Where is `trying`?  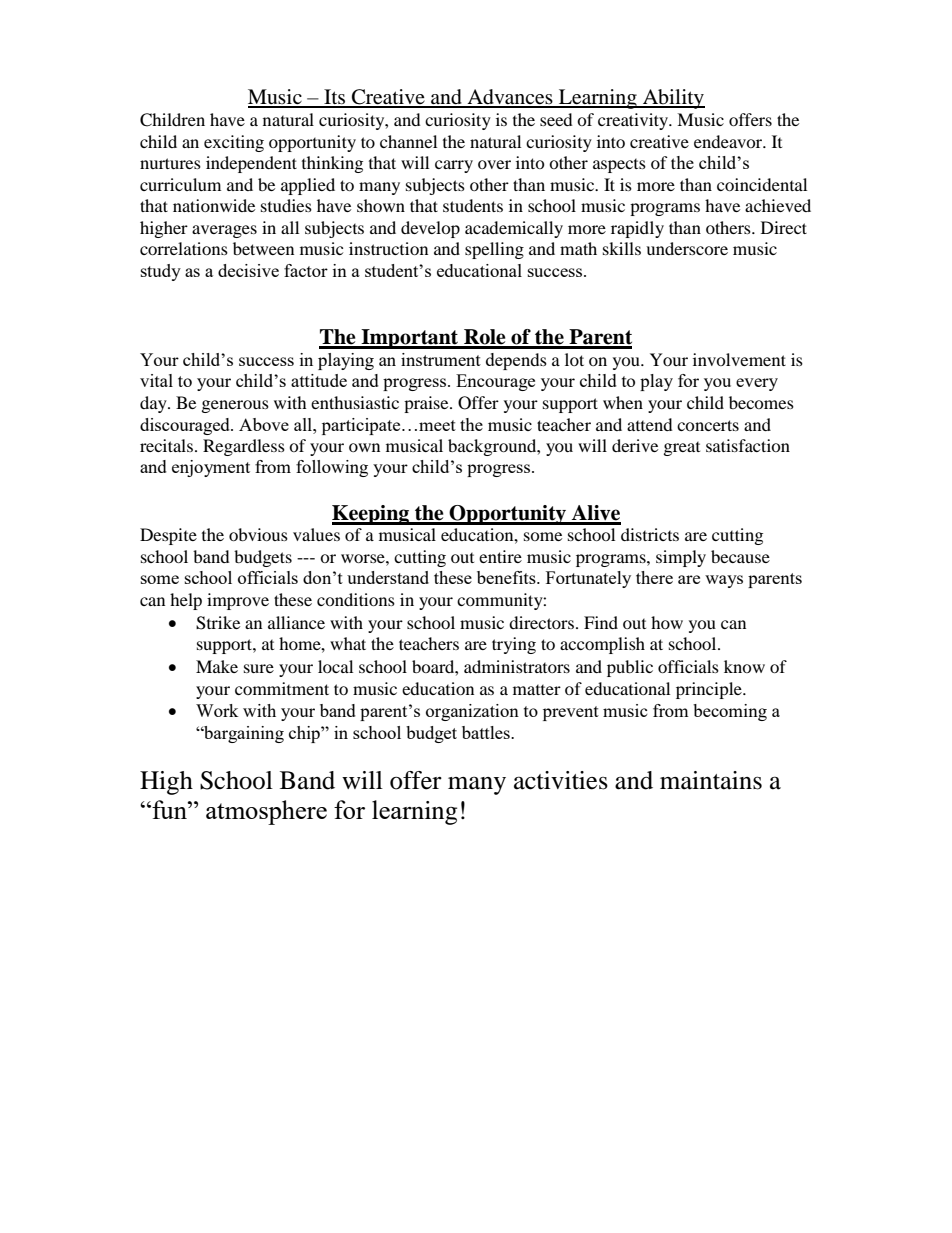 trying is located at coordinates (514, 645).
